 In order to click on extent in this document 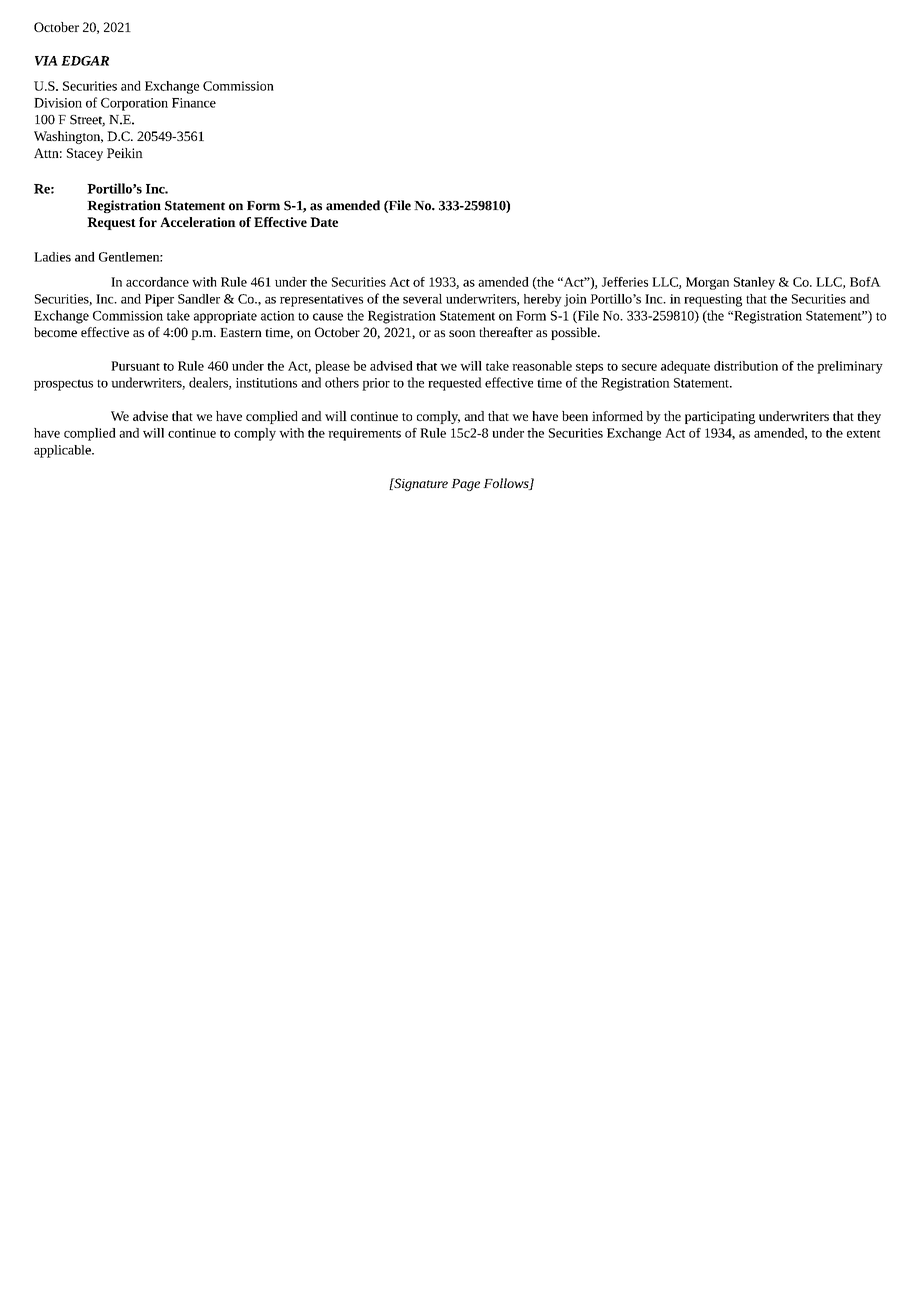, I will do `click(864, 434)`.
